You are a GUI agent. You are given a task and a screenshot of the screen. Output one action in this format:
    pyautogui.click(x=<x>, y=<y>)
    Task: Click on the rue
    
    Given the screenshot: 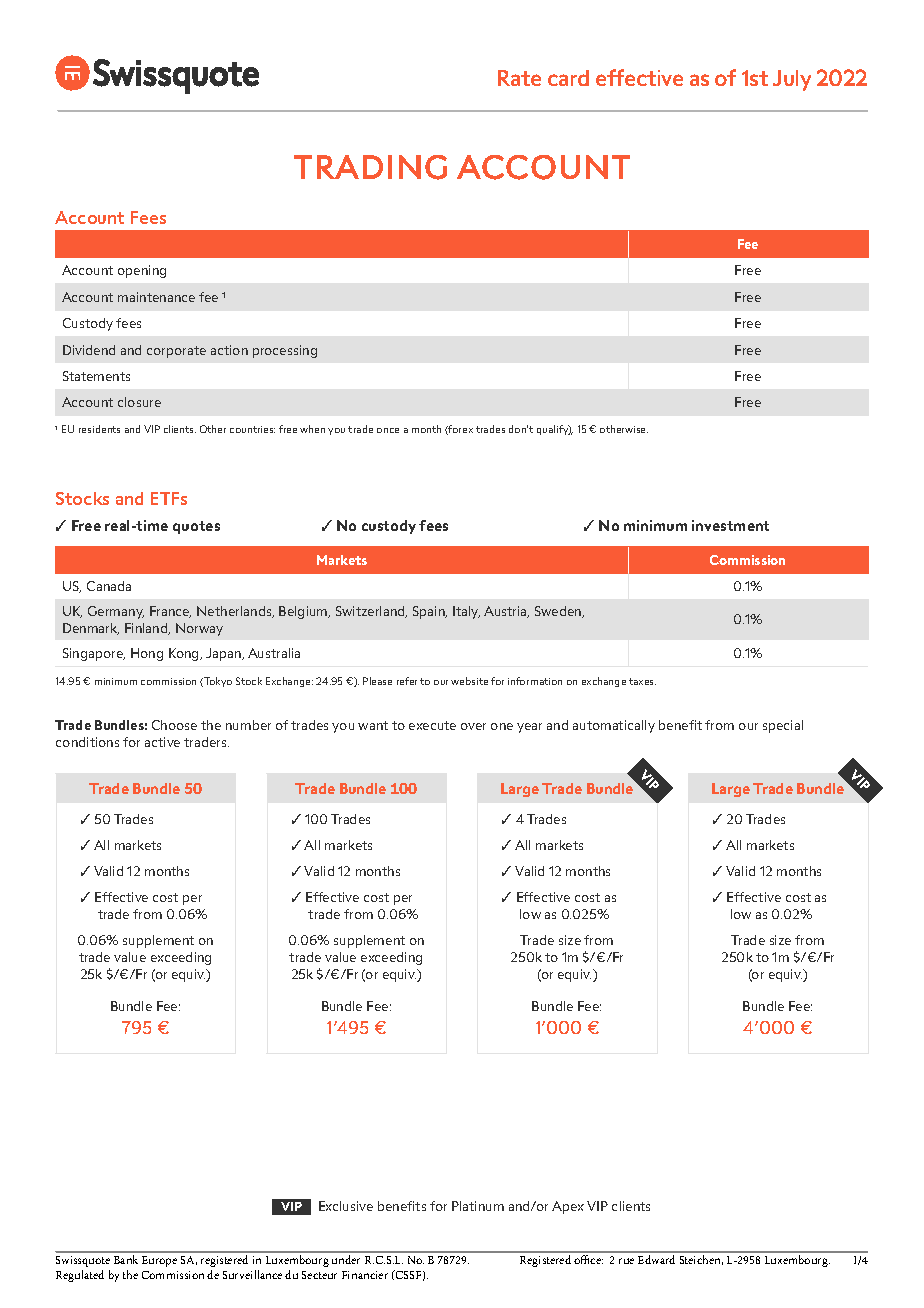 What is the action you would take?
    pyautogui.click(x=626, y=1261)
